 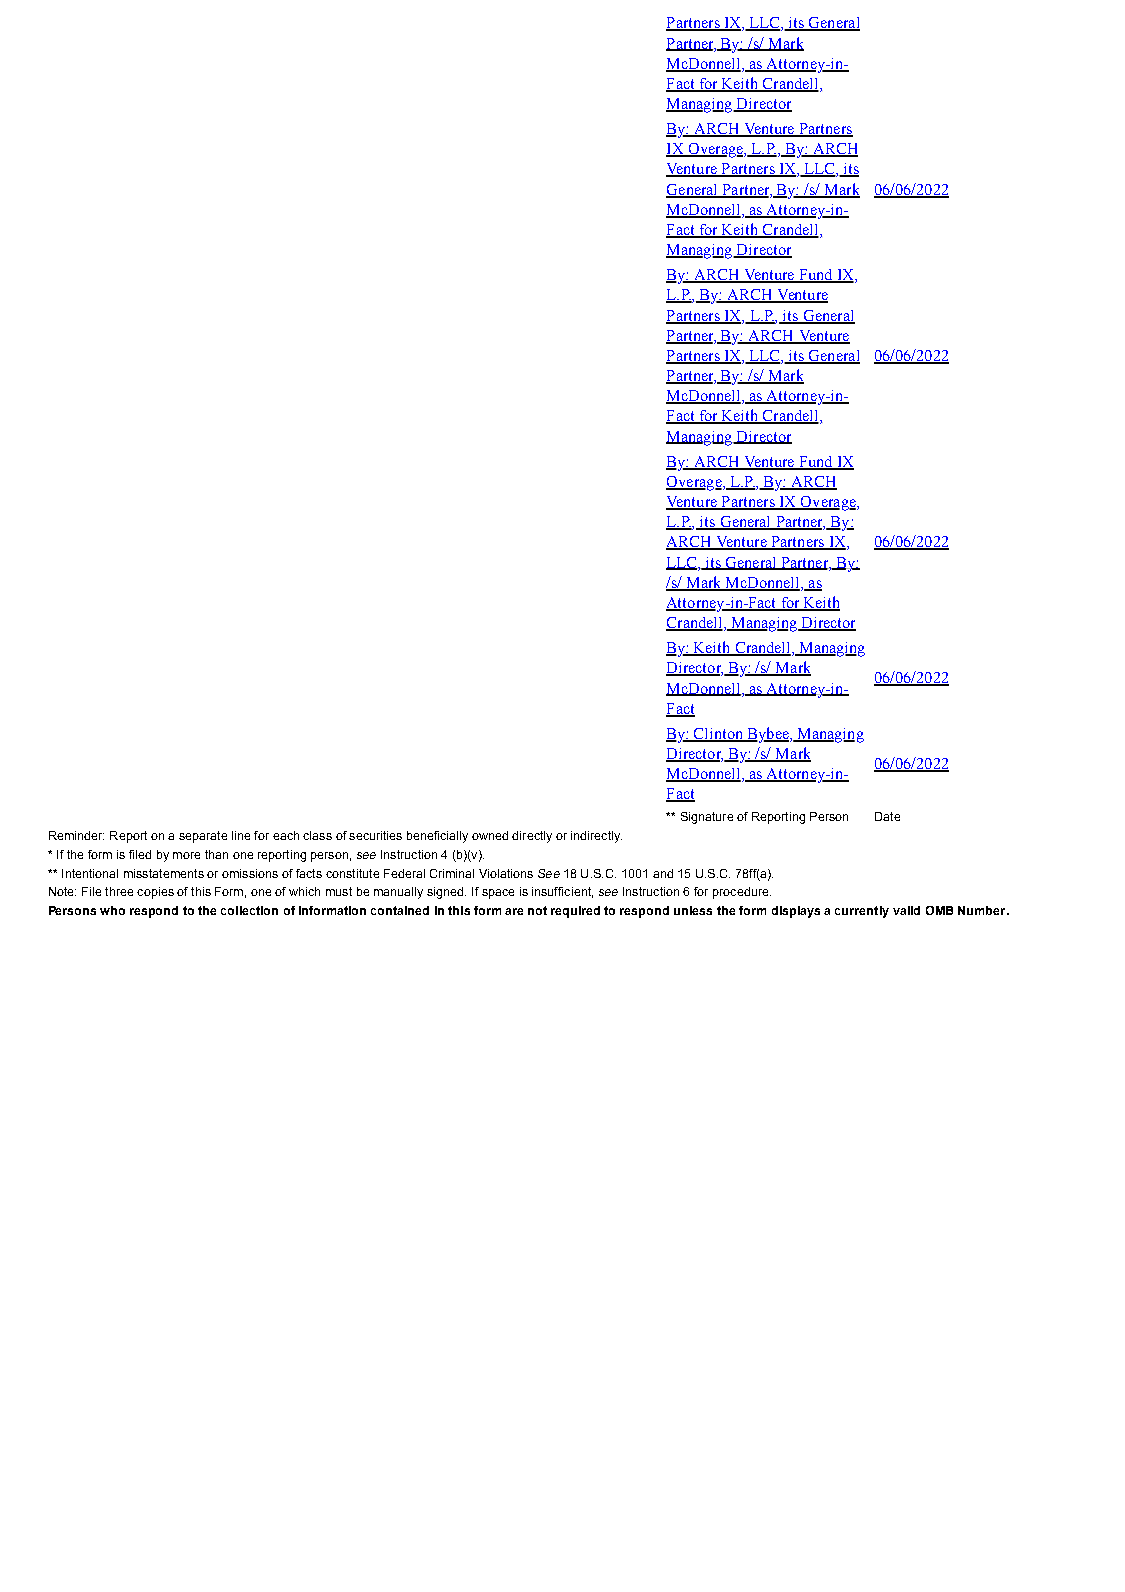 What do you see at coordinates (112, 910) in the image?
I see `who` at bounding box center [112, 910].
